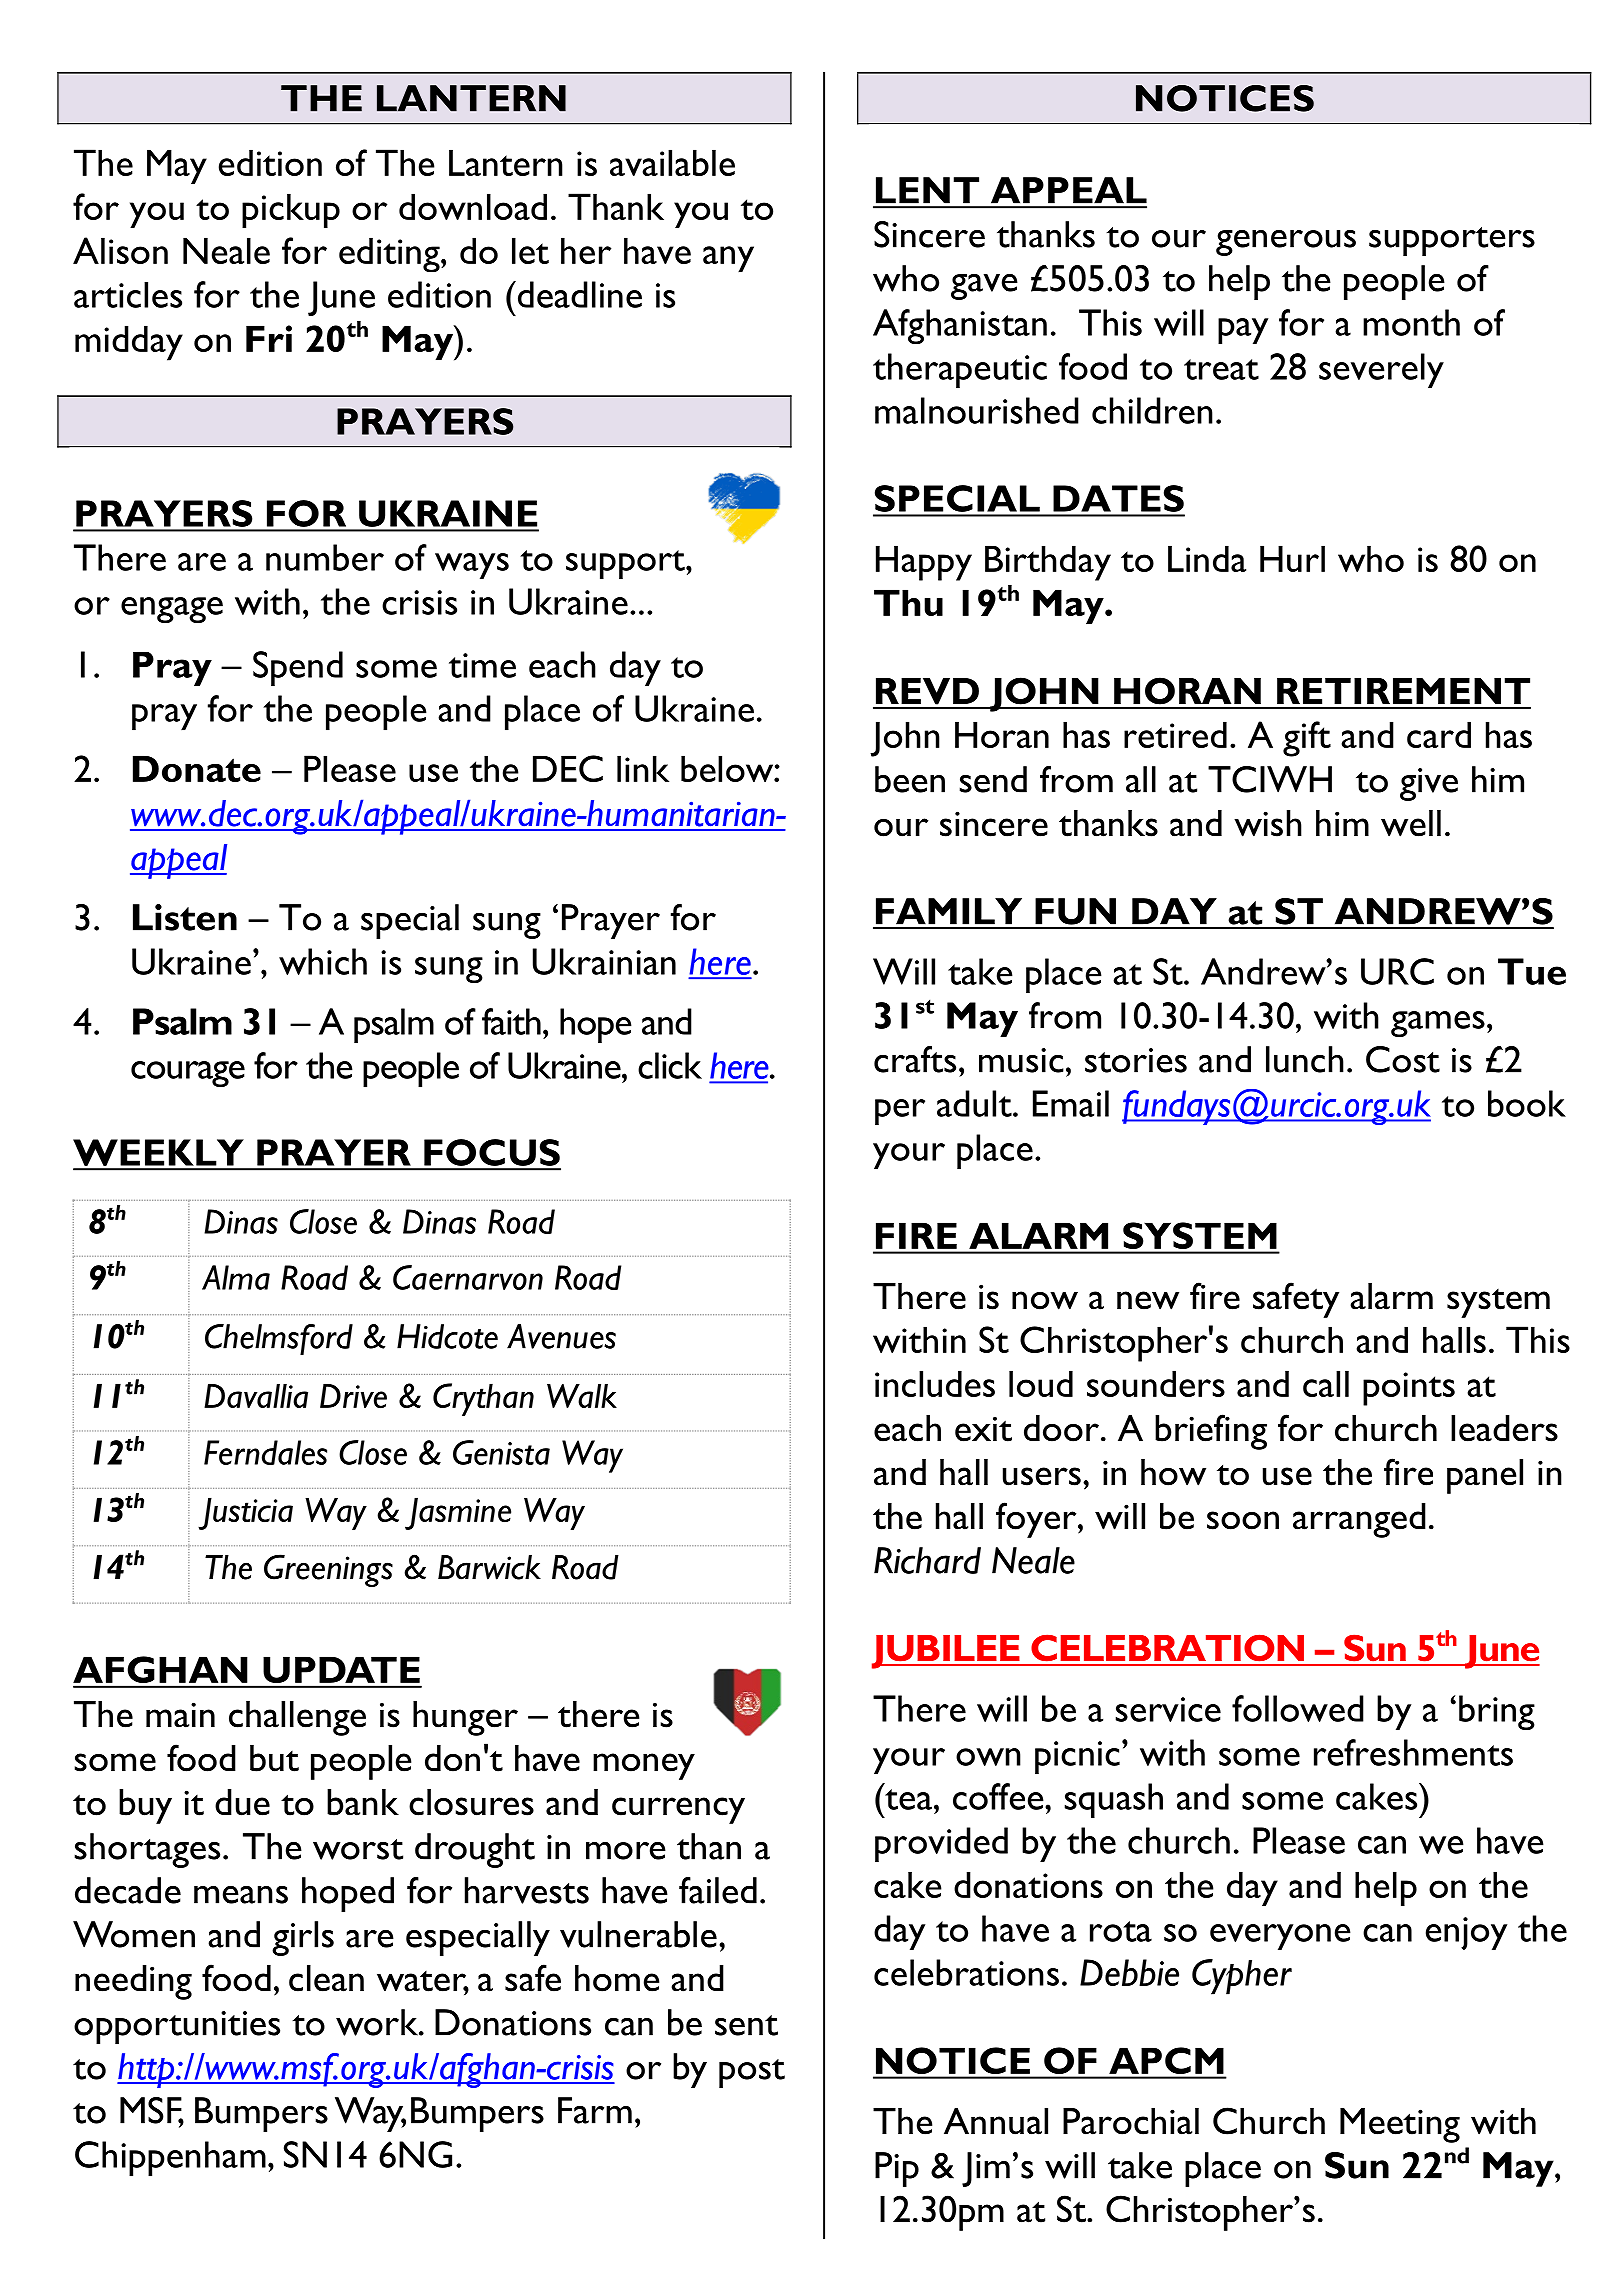  I want to click on been, so click(910, 779).
